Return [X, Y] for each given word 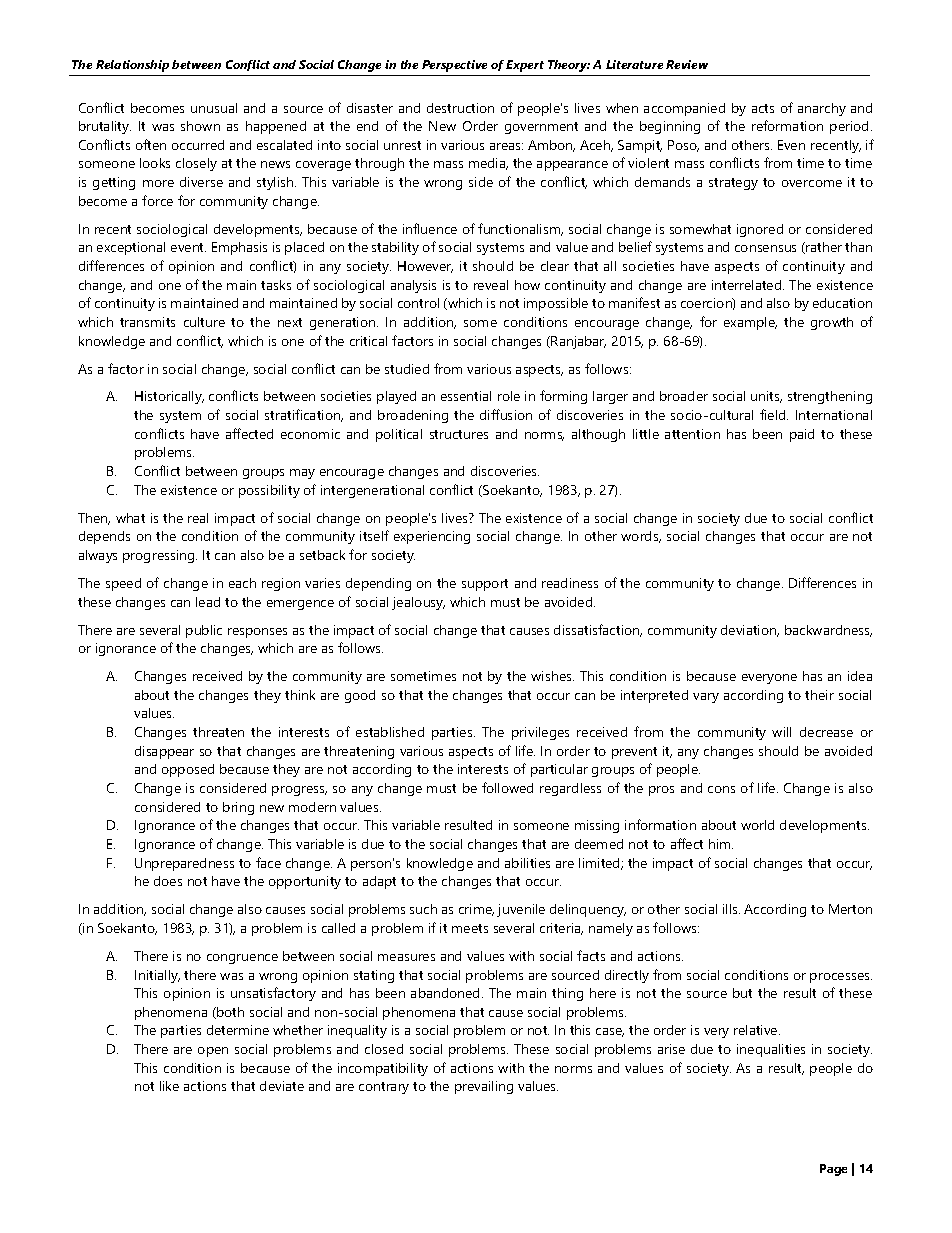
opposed [188, 770]
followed [507, 787]
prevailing [484, 1087]
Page [833, 1170]
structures [459, 434]
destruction [460, 108]
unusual [214, 108]
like [169, 1086]
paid [802, 435]
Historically [169, 397]
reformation [787, 125]
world [757, 825]
